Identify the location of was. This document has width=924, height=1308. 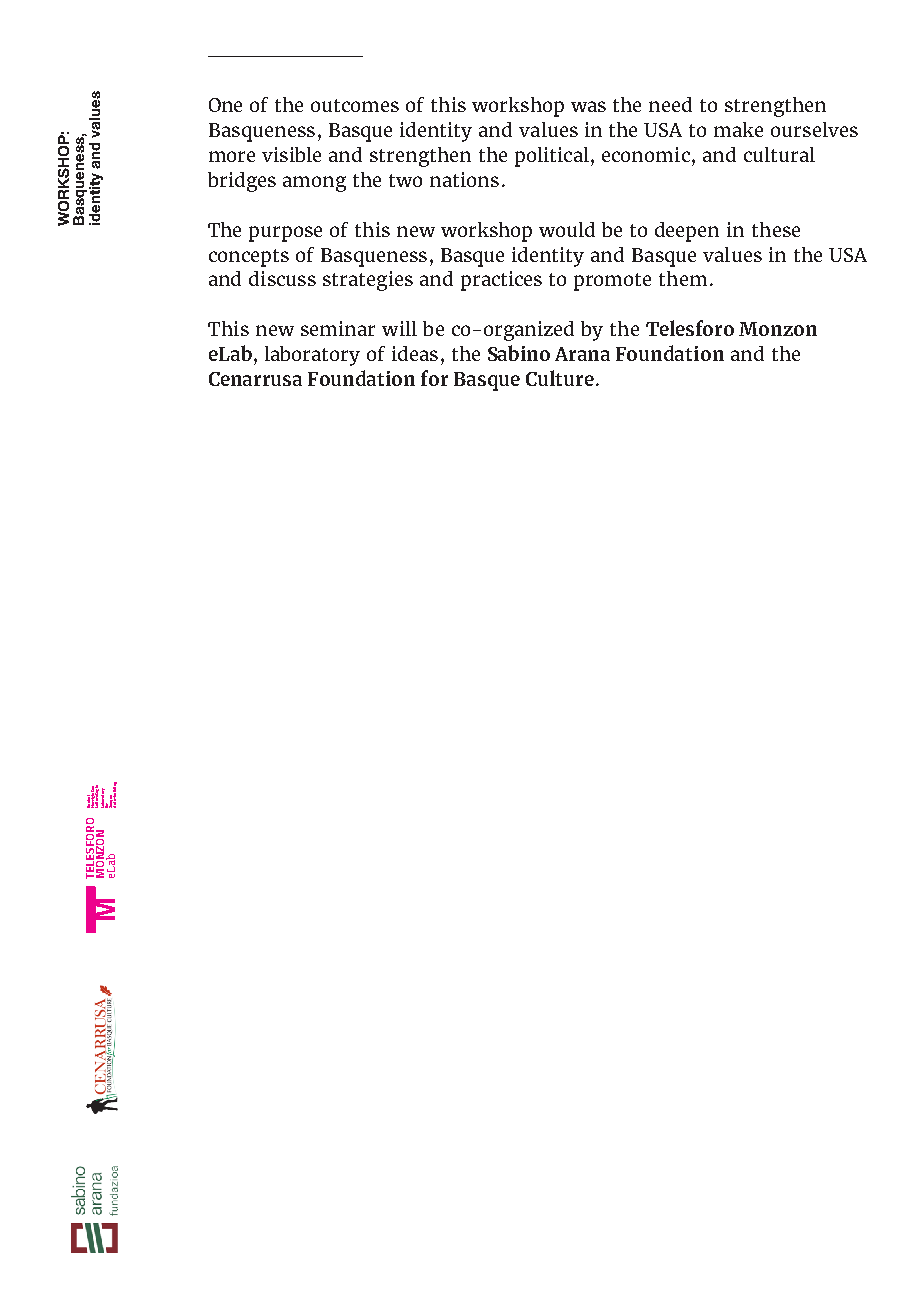
(588, 106).
